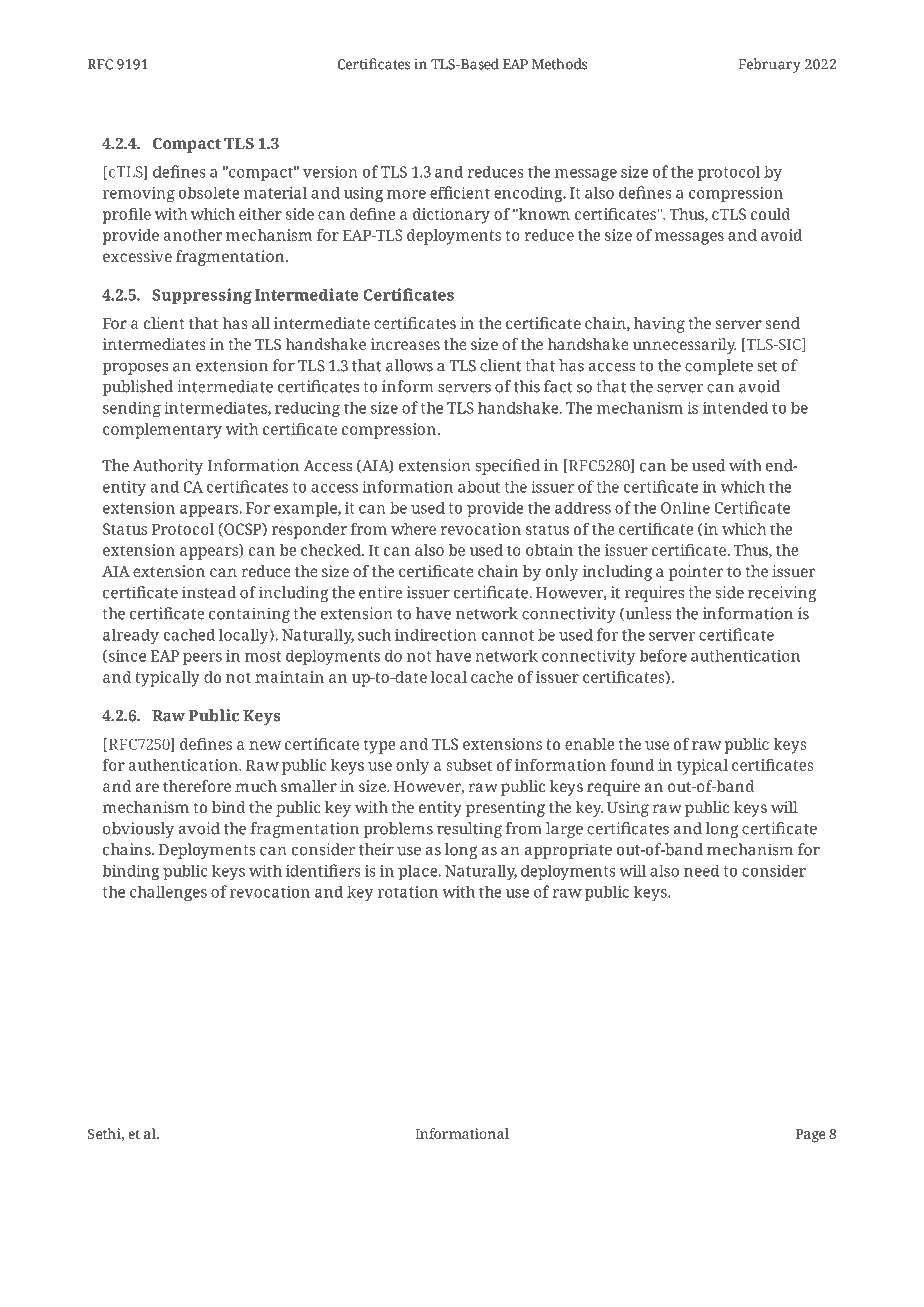 This image has height=1307, width=924. Describe the element at coordinates (197, 786) in the image. I see `therefore` at that location.
